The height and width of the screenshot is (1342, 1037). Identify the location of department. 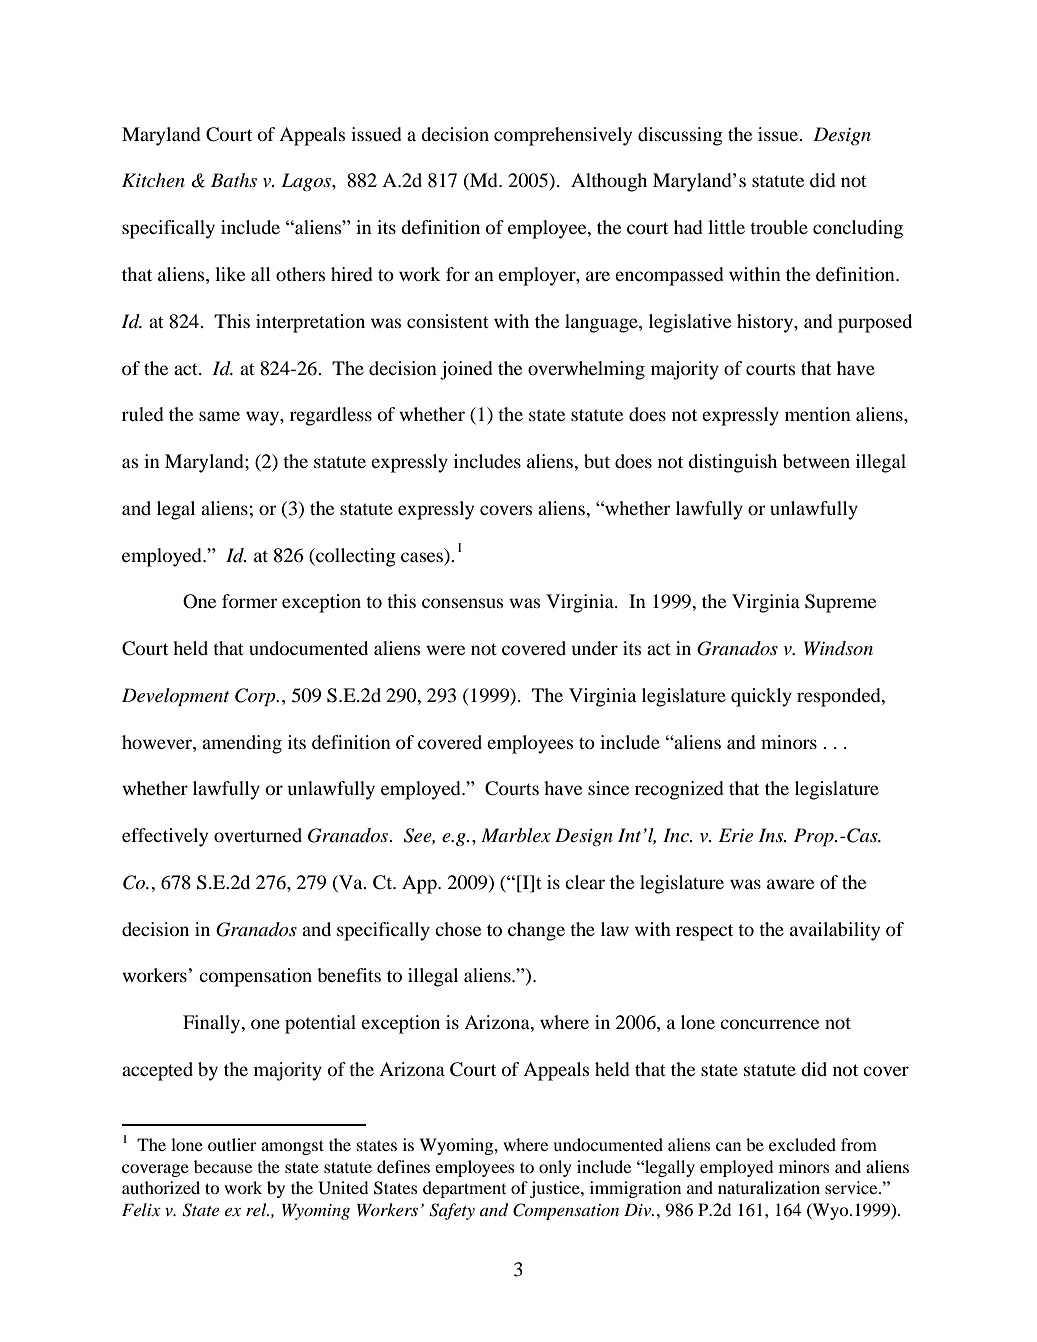
(464, 1189).
